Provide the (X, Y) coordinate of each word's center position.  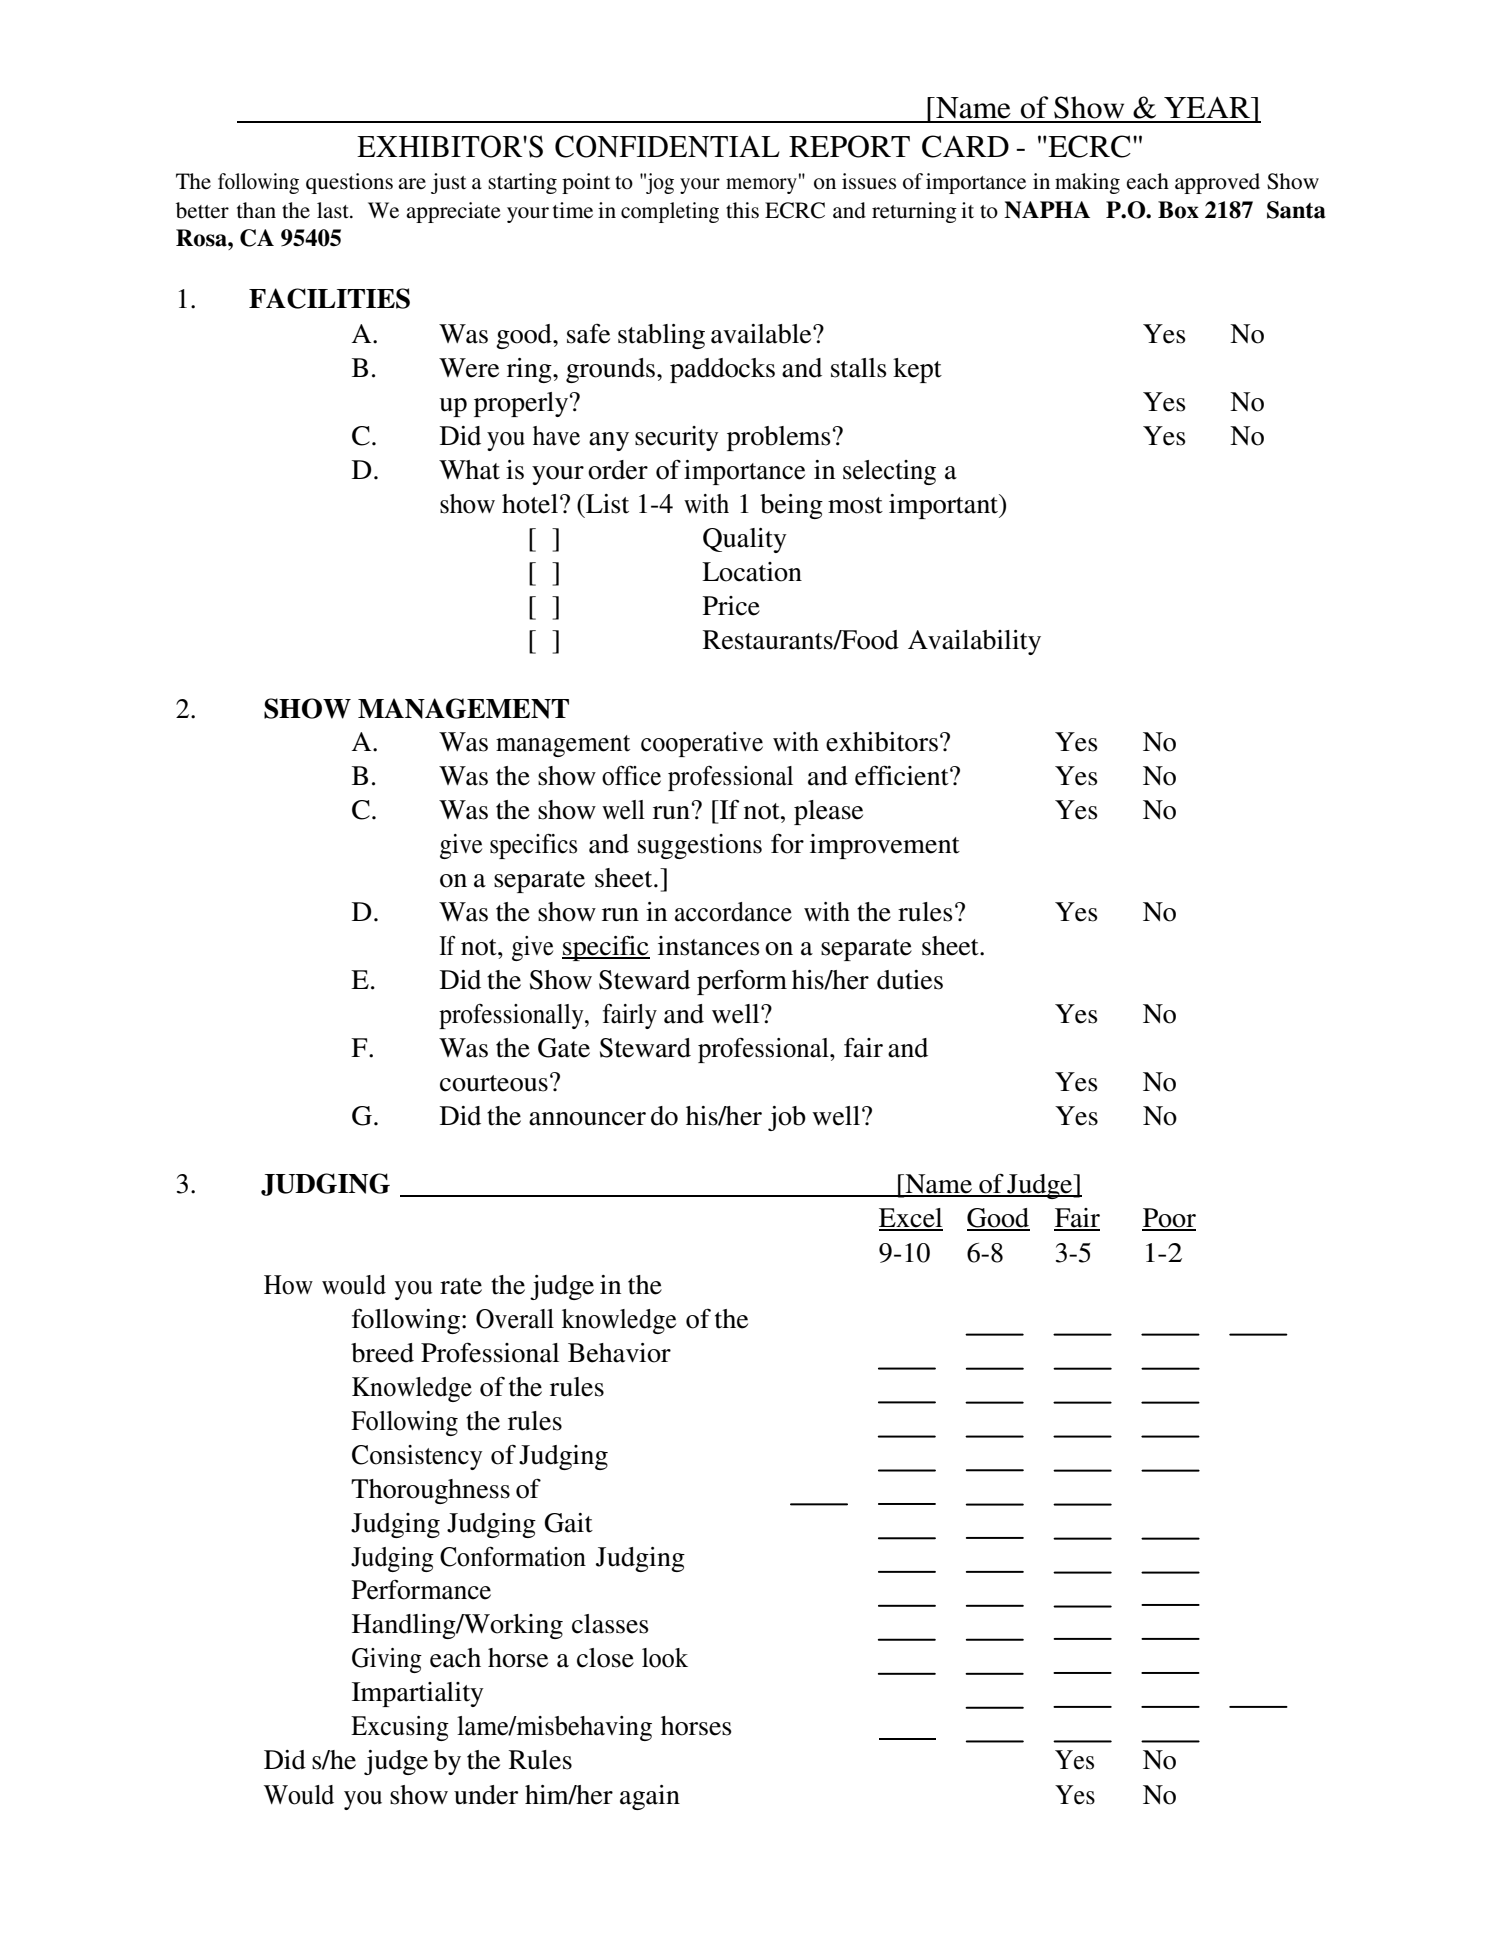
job (787, 1118)
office (631, 775)
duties (910, 980)
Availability (974, 642)
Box (1178, 210)
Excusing (400, 1728)
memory (761, 186)
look (665, 1658)
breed (382, 1353)
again (650, 1797)
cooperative (702, 744)
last (334, 210)
